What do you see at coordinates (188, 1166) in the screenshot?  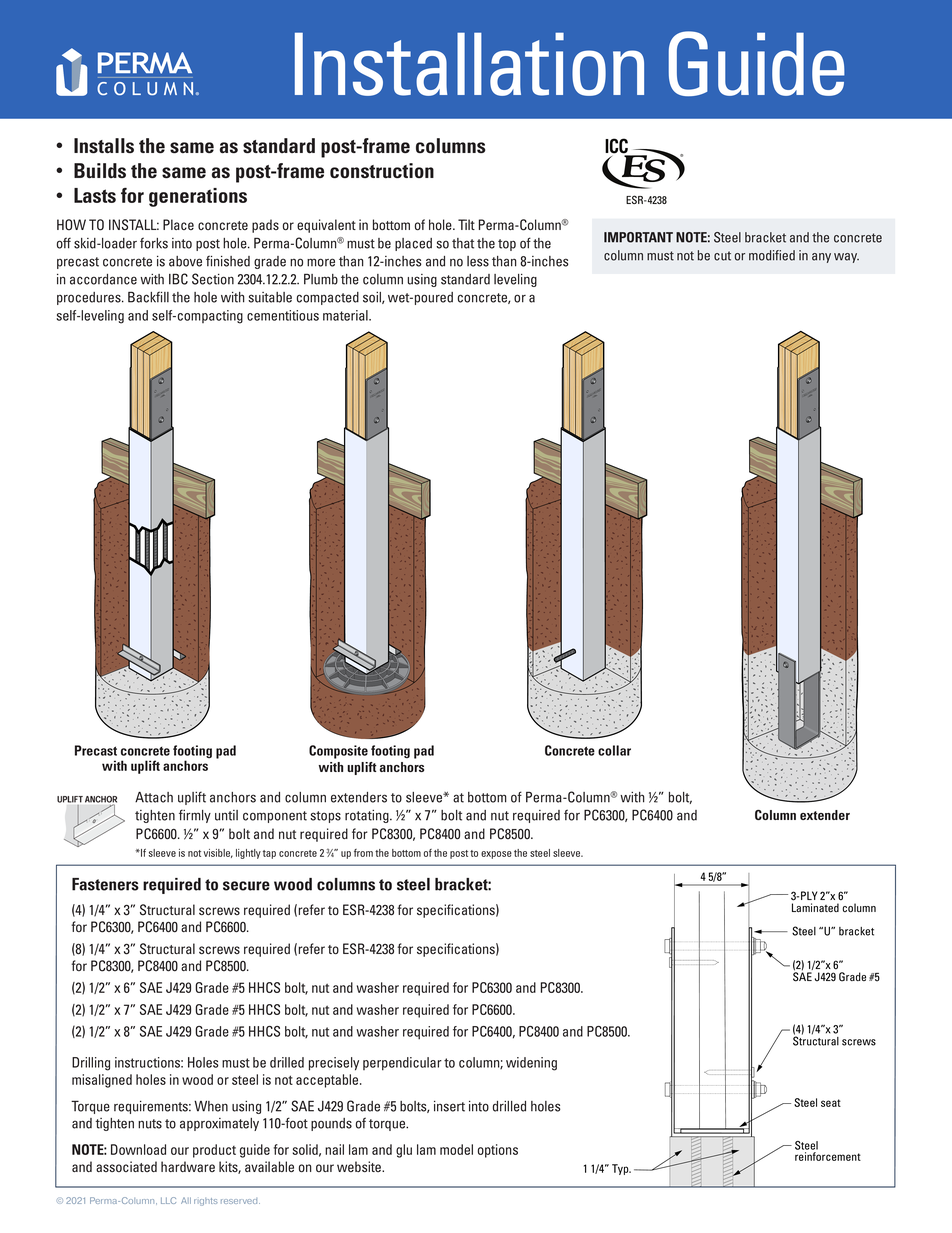 I see `hardware` at bounding box center [188, 1166].
